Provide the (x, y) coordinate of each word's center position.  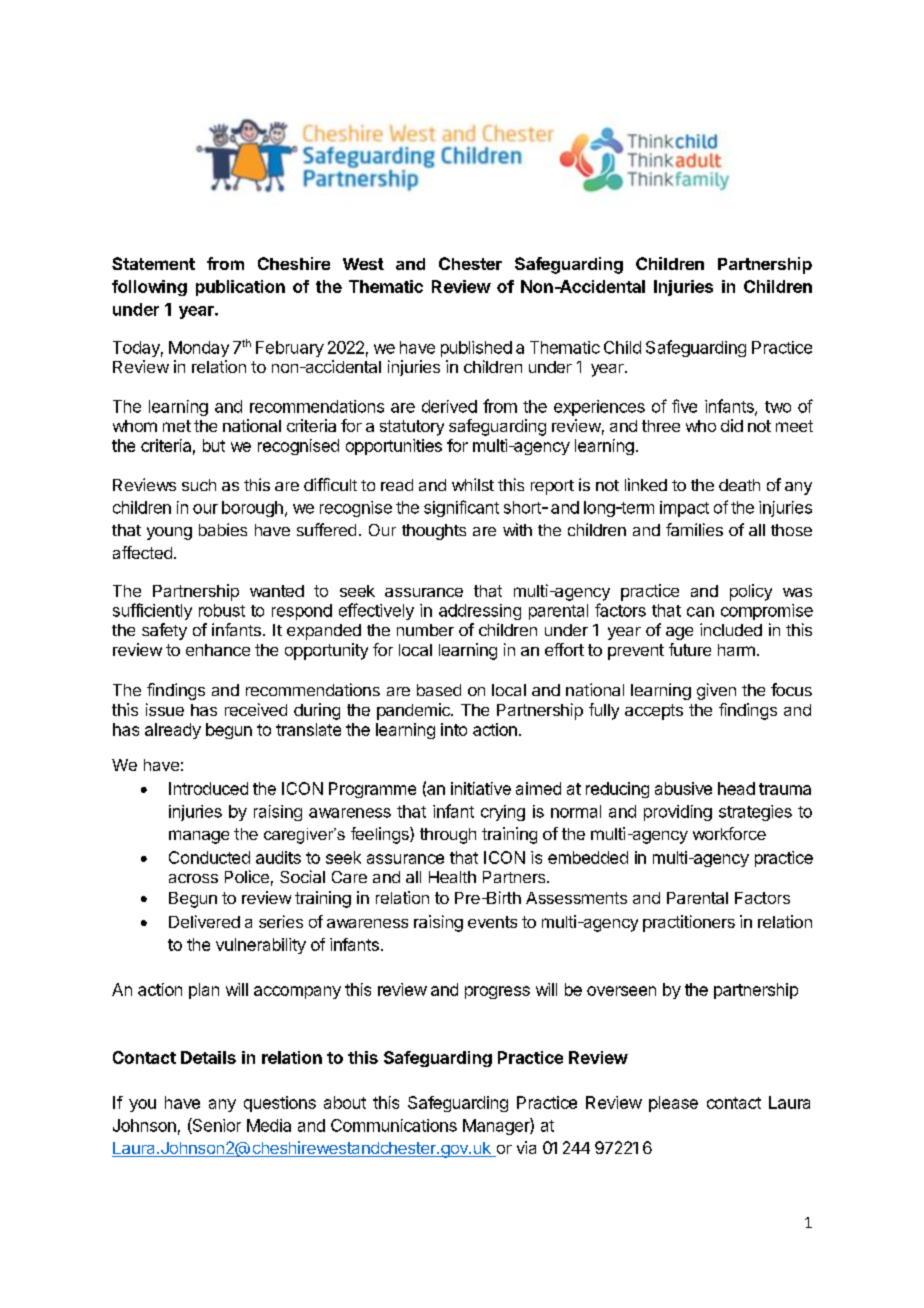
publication (240, 288)
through (448, 836)
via (526, 1147)
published (476, 349)
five (684, 406)
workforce (729, 833)
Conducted (209, 857)
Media (269, 1125)
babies (223, 529)
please (673, 1104)
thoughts (434, 532)
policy (751, 592)
